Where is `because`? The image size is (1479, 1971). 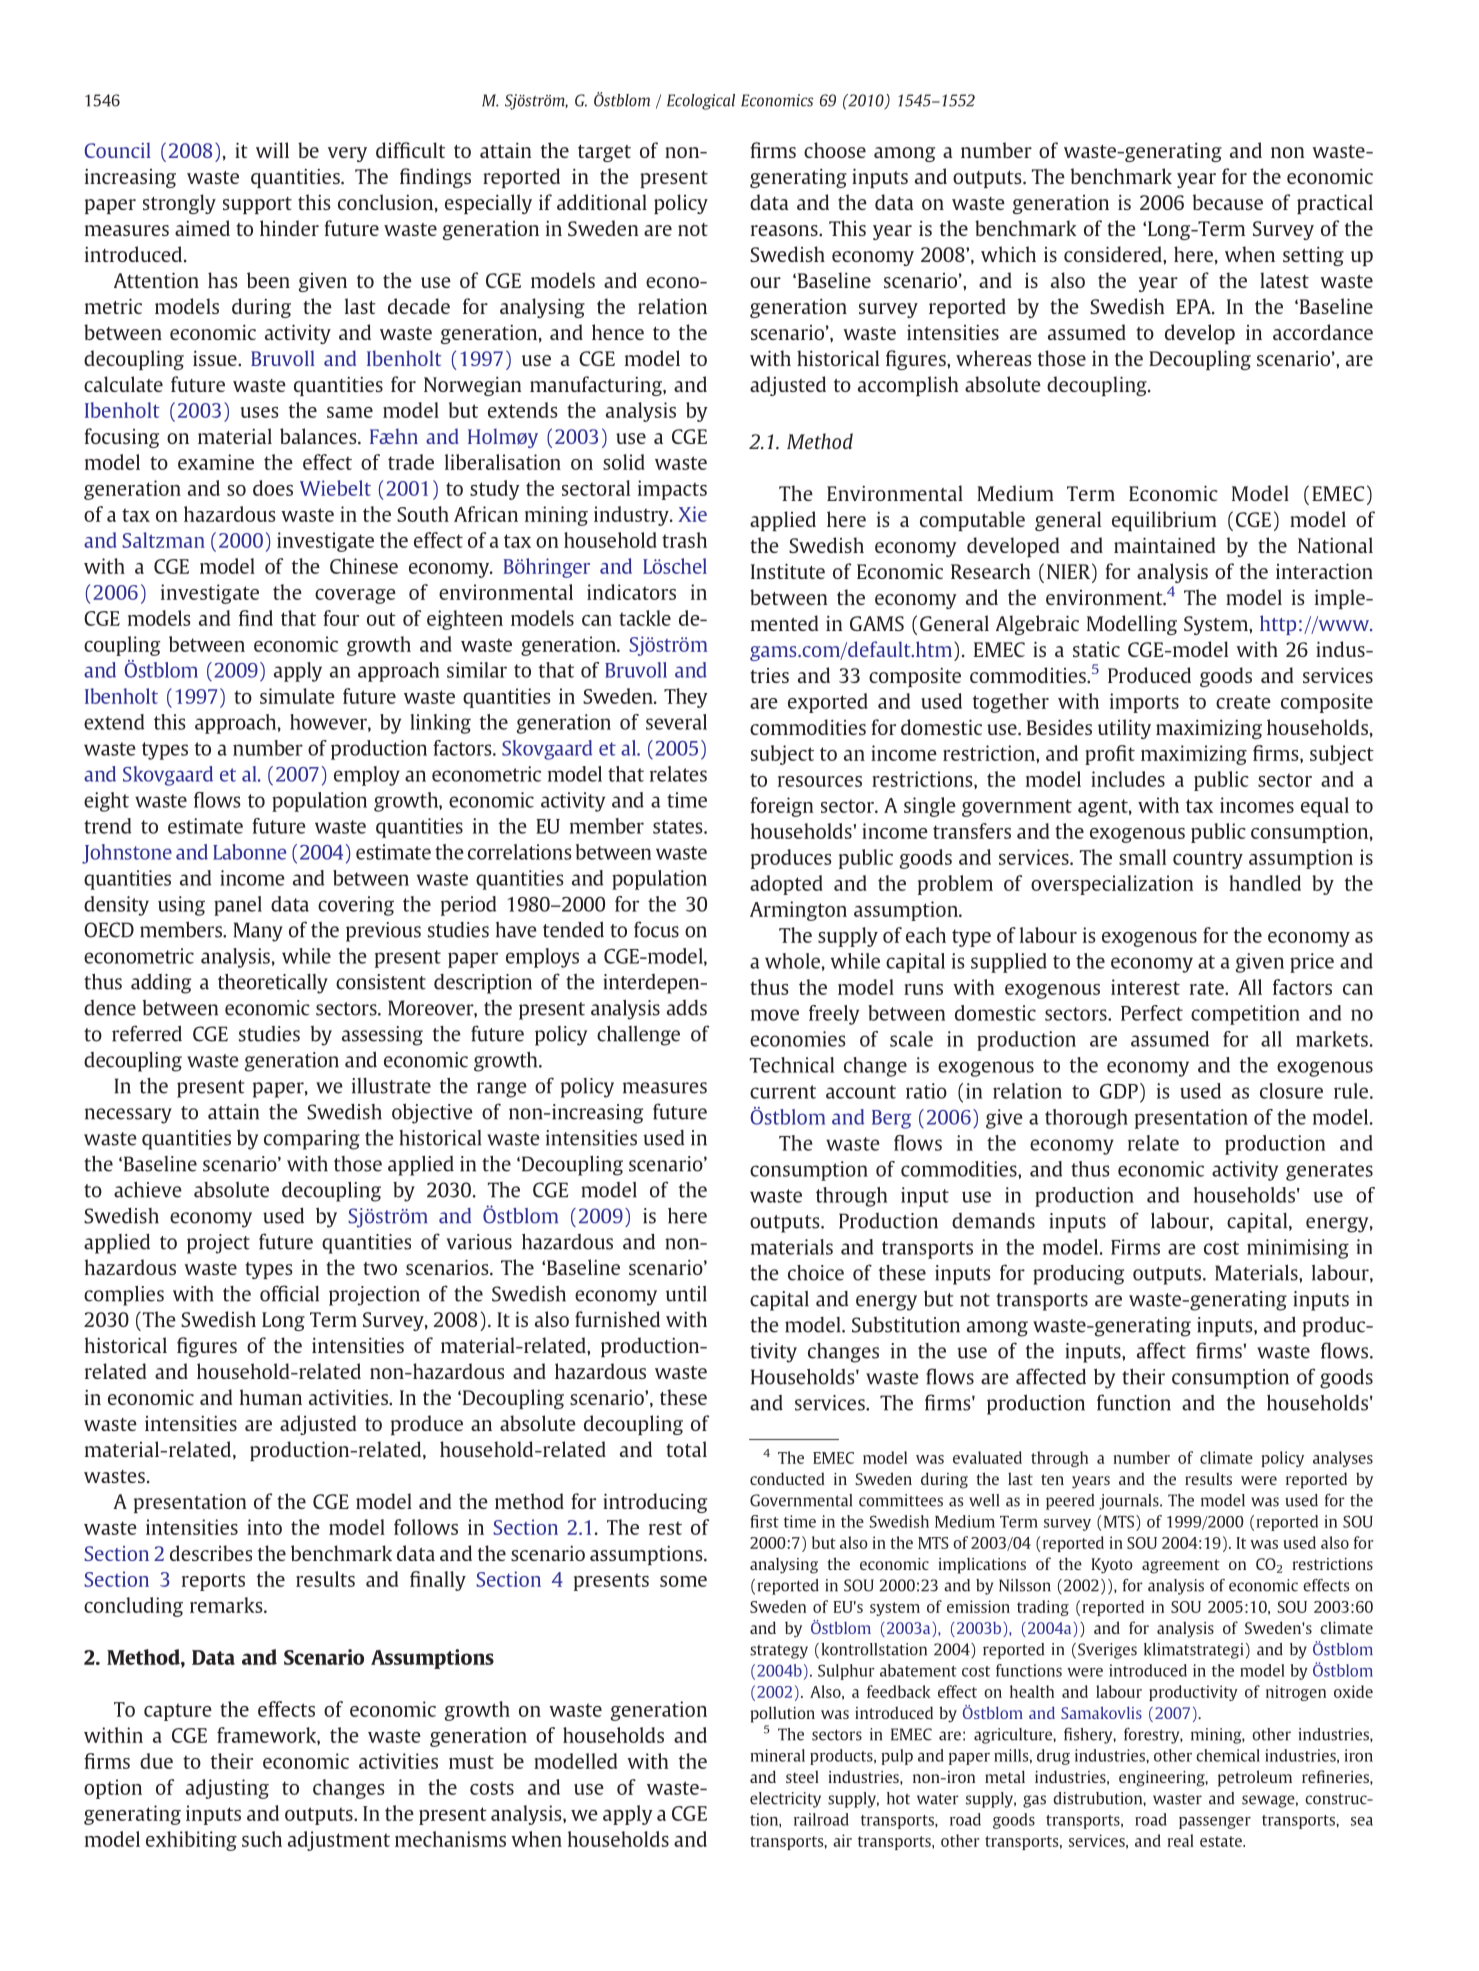 because is located at coordinates (1228, 202).
